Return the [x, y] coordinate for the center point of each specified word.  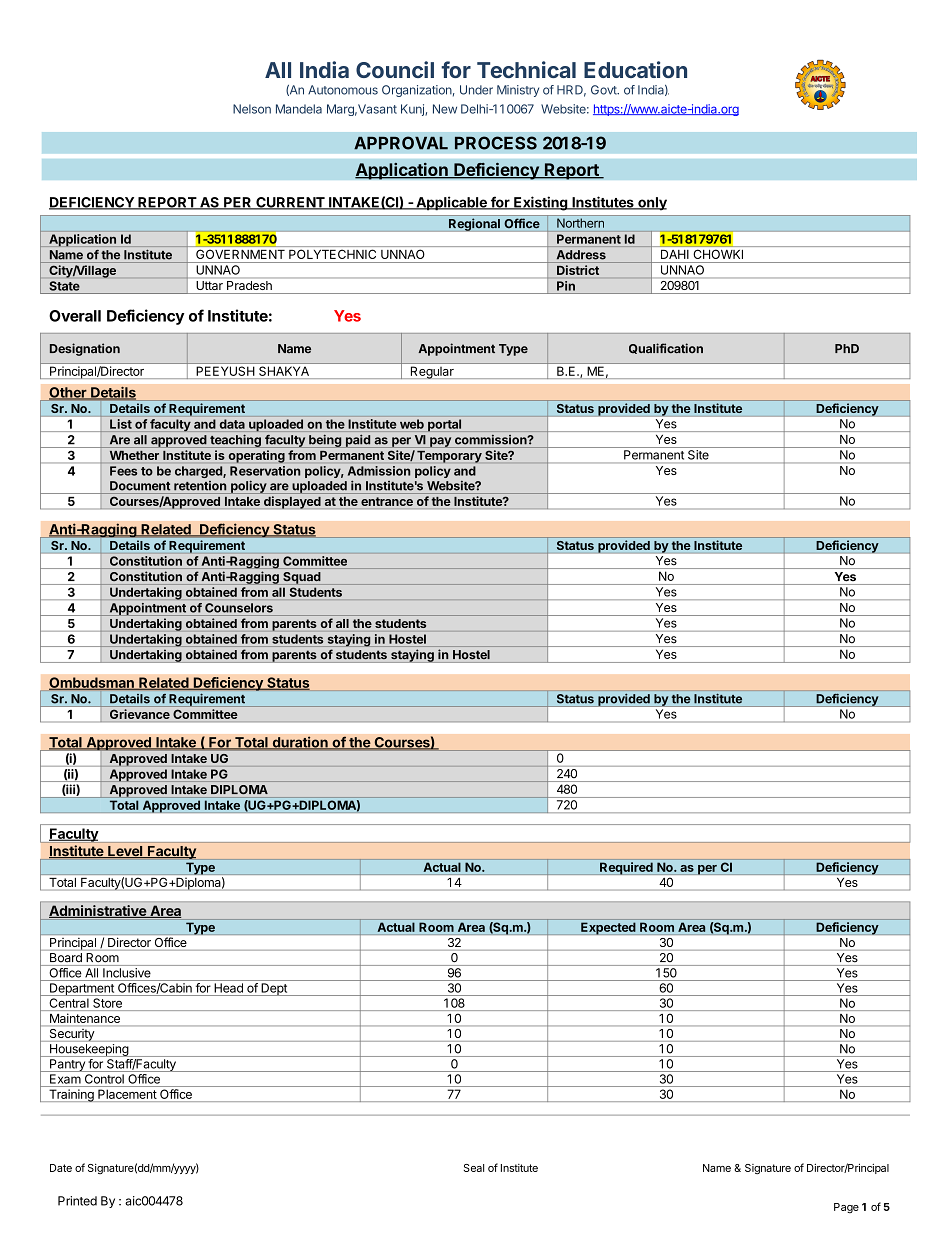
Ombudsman [92, 683]
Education [635, 69]
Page [846, 1208]
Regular [432, 372]
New [445, 109]
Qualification [666, 348]
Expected [608, 928]
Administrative [98, 911]
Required [626, 868]
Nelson [252, 109]
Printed [77, 1201]
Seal [474, 1168]
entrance [387, 501]
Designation [85, 349]
